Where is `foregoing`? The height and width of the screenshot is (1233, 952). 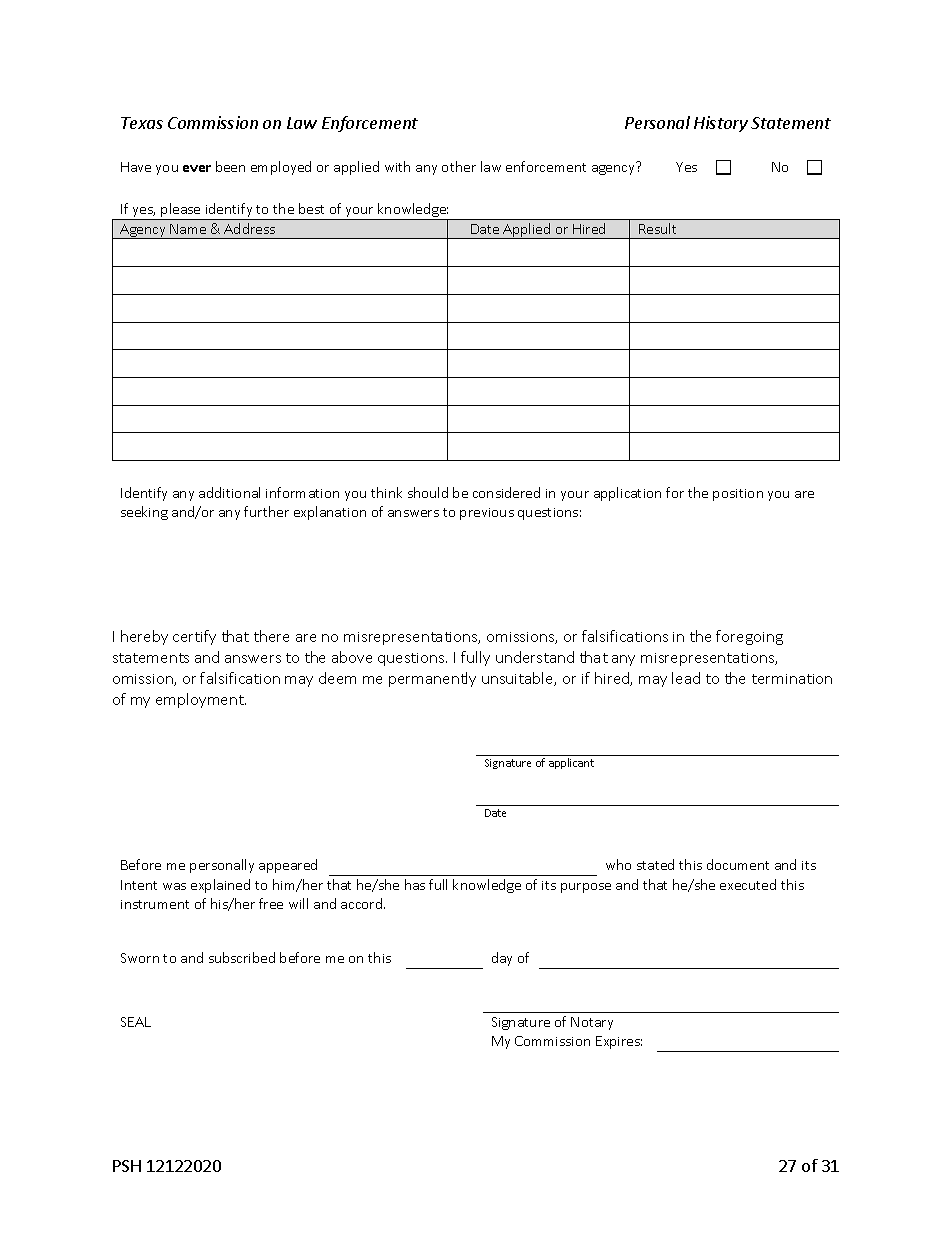
foregoing is located at coordinates (749, 637).
